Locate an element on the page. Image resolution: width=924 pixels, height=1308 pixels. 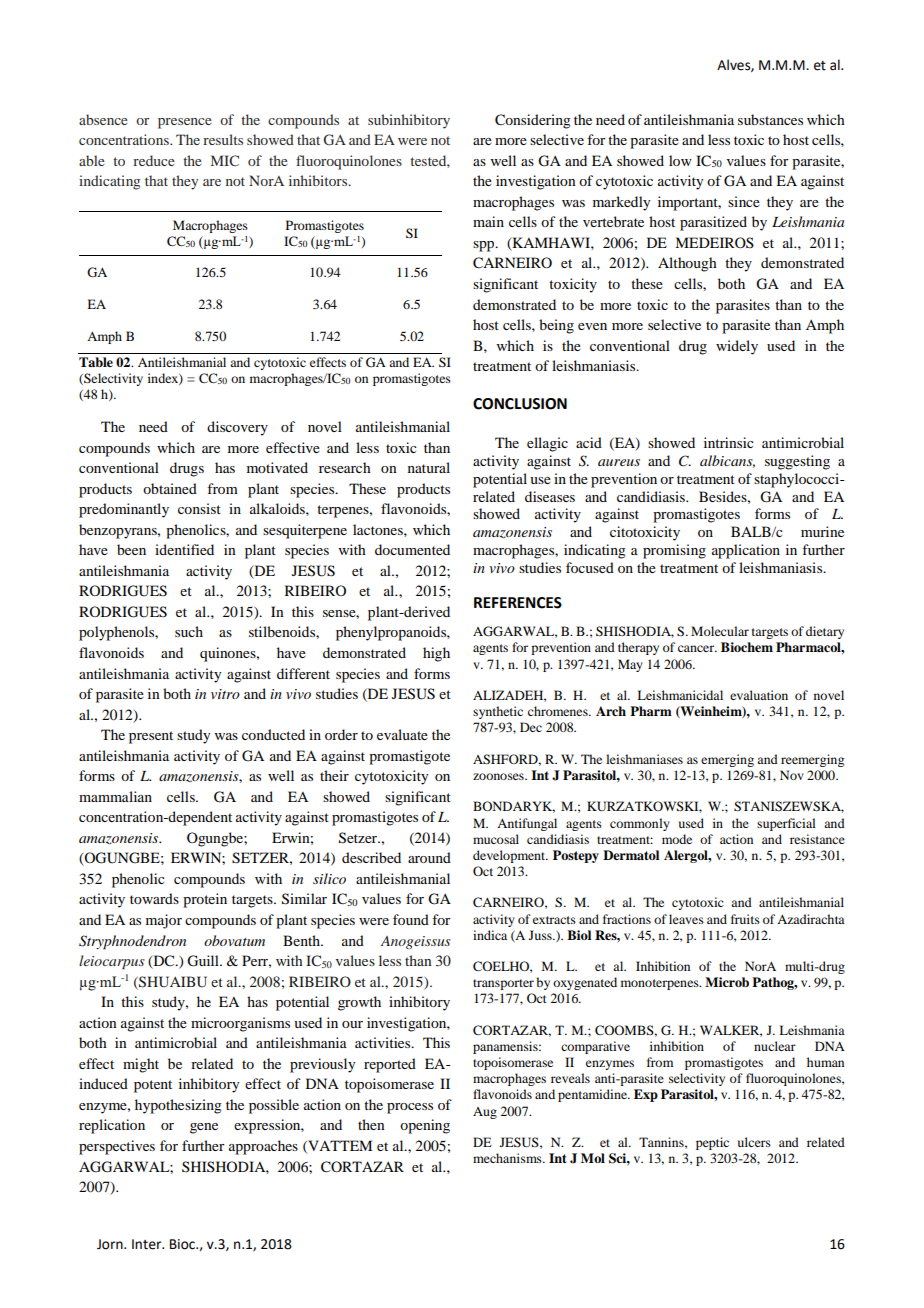
results is located at coordinates (223, 139).
